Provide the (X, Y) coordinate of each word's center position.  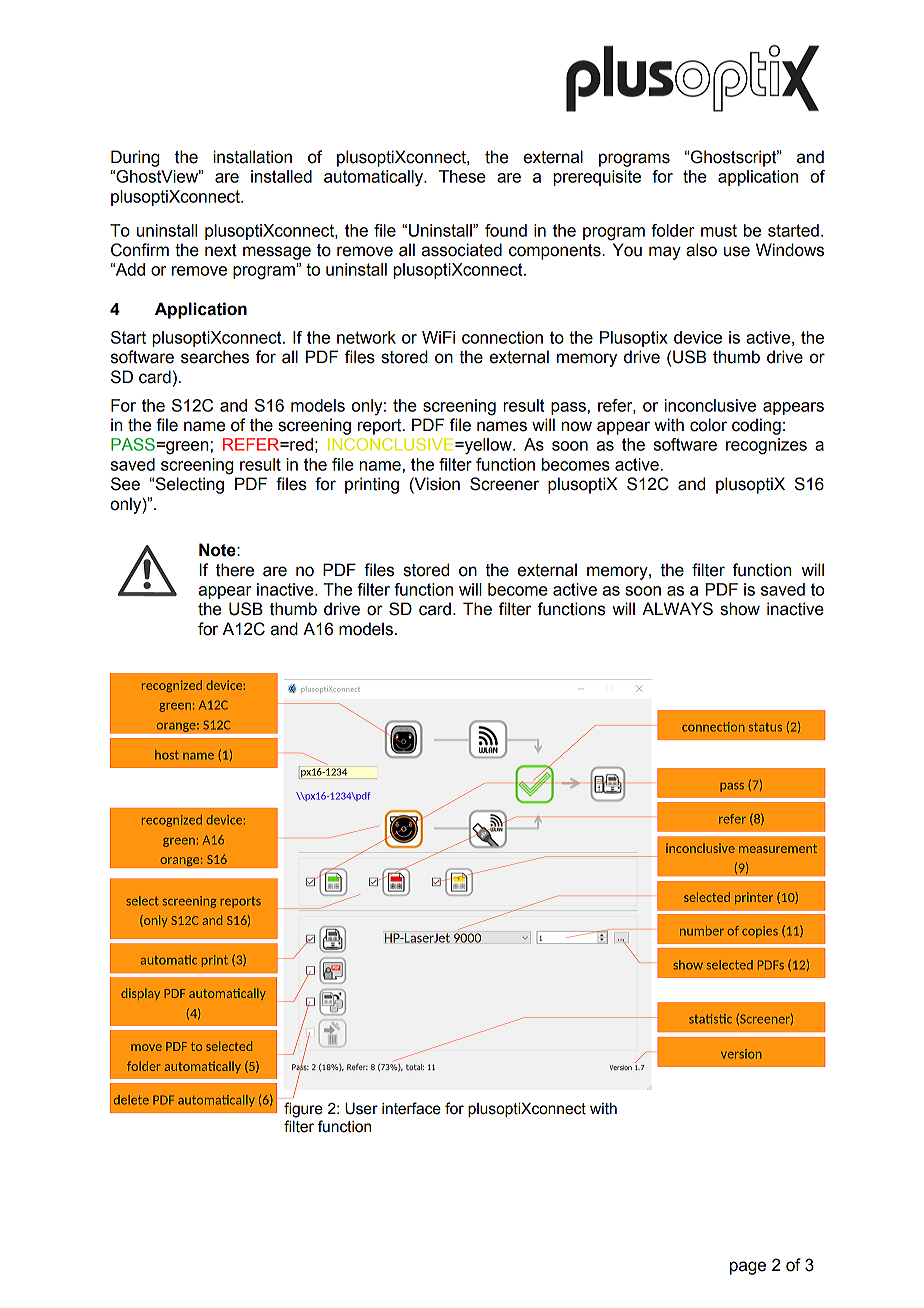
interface (411, 1108)
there (235, 570)
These (462, 176)
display (140, 994)
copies (760, 932)
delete (131, 1100)
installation (252, 157)
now (576, 426)
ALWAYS (677, 609)
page (748, 1268)
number (702, 931)
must (719, 230)
